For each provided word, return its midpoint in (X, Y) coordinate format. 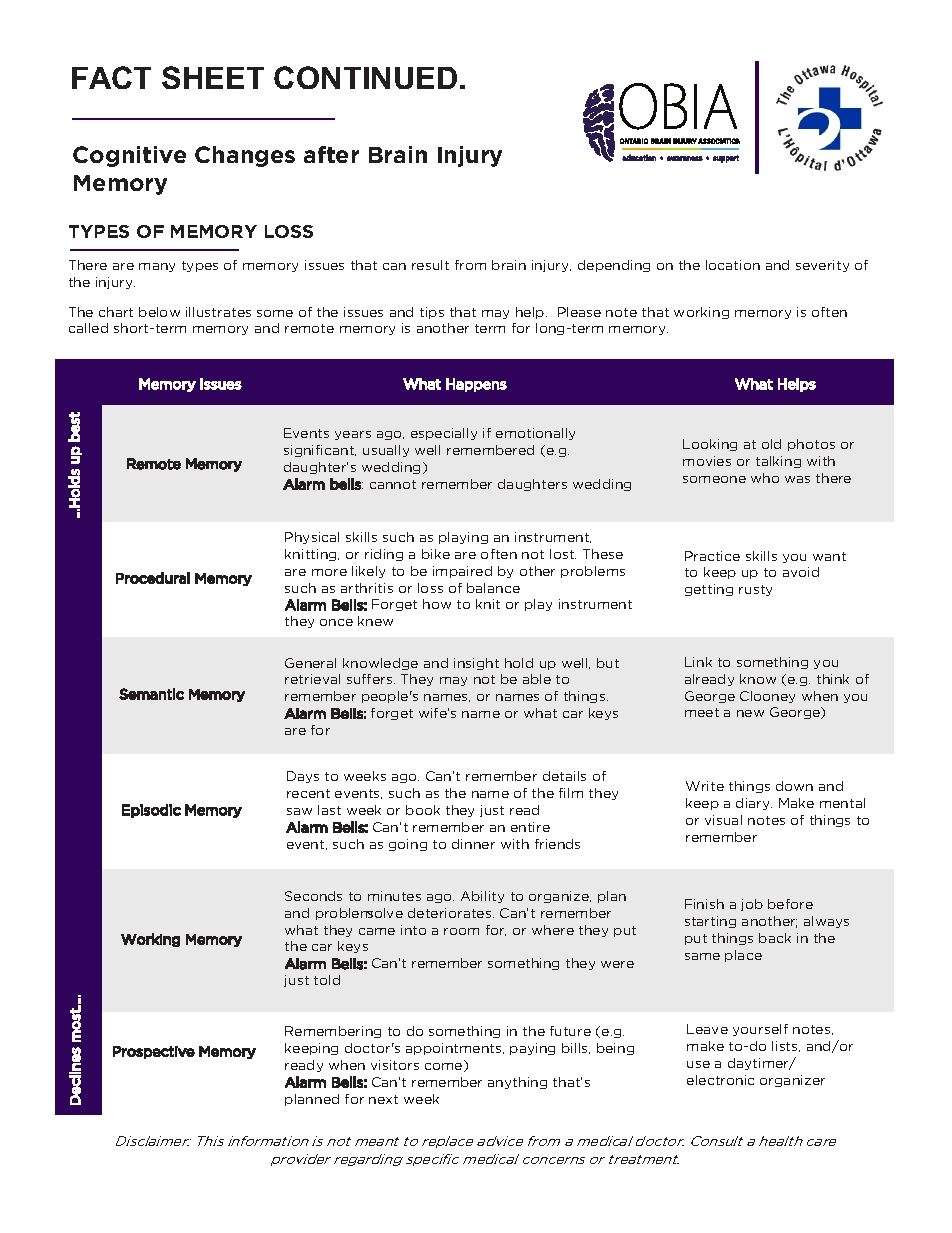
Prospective (154, 1052)
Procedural (153, 578)
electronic (720, 1080)
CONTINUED (365, 77)
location (733, 265)
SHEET (213, 77)
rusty (755, 590)
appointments (455, 1049)
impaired (462, 572)
